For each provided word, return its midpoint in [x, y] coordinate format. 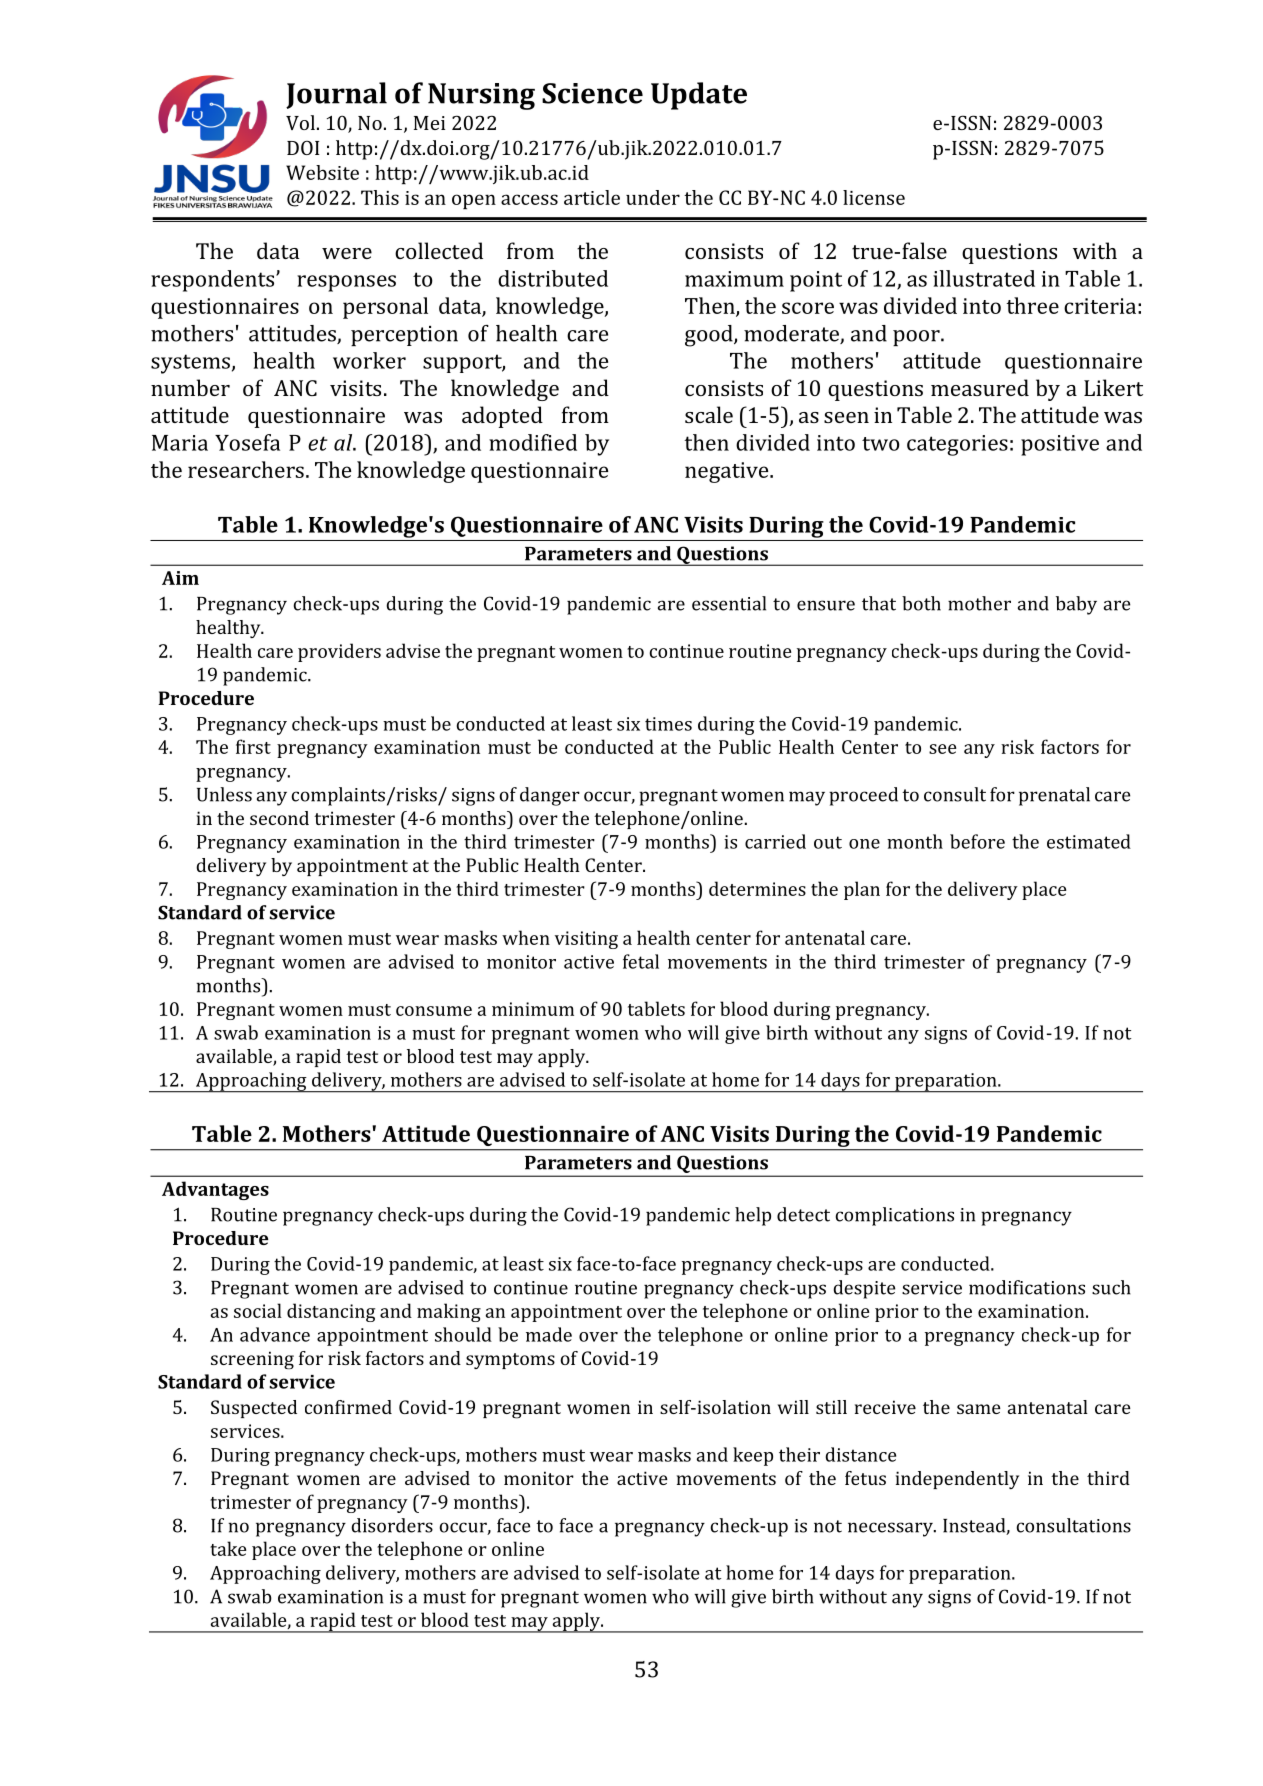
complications [894, 1216]
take [228, 1548]
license [874, 197]
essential [729, 603]
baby [1076, 605]
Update [699, 96]
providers [339, 652]
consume [434, 1011]
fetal [641, 961]
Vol [300, 122]
